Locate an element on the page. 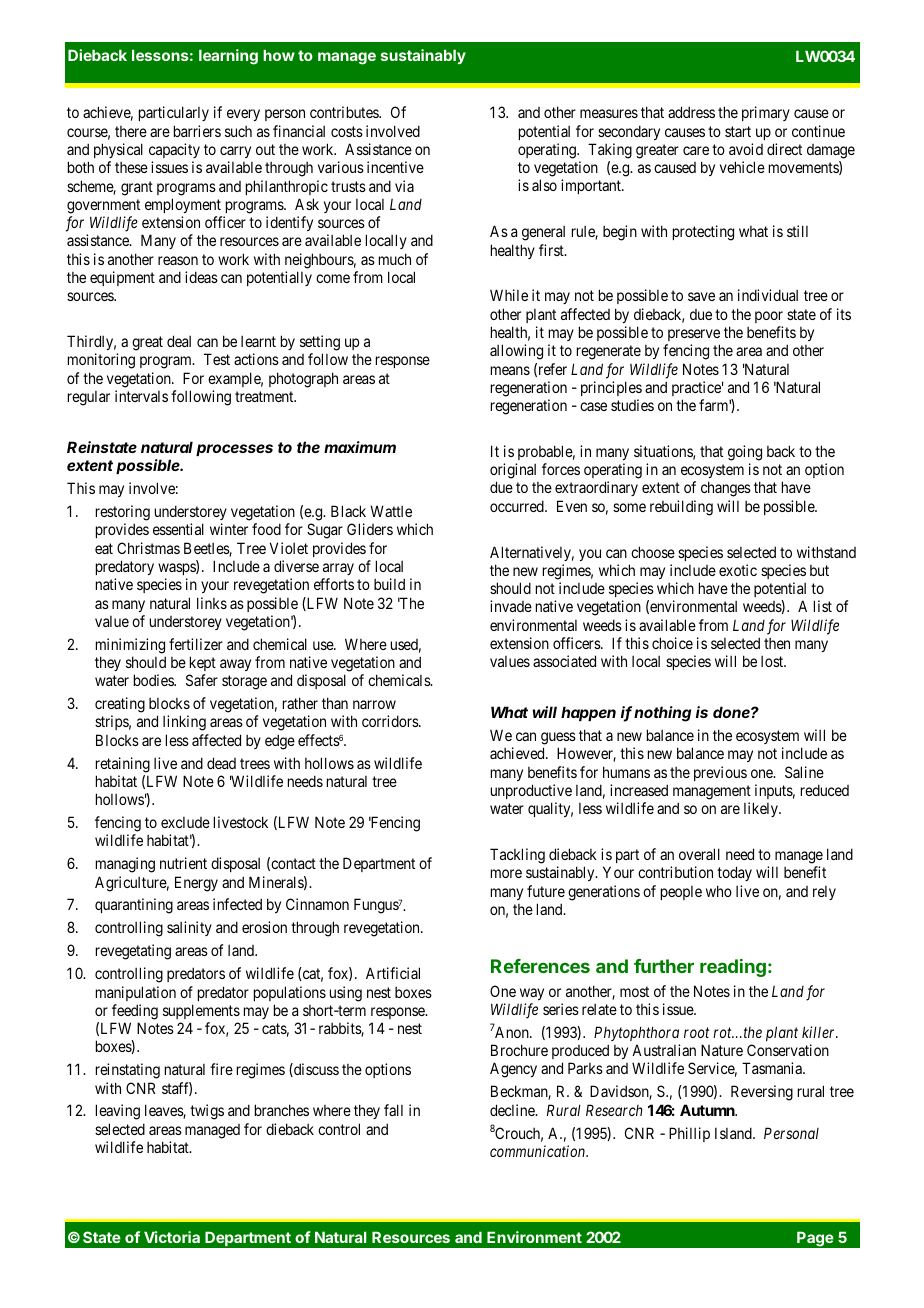 The width and height of the document is (924, 1308). going is located at coordinates (745, 453).
